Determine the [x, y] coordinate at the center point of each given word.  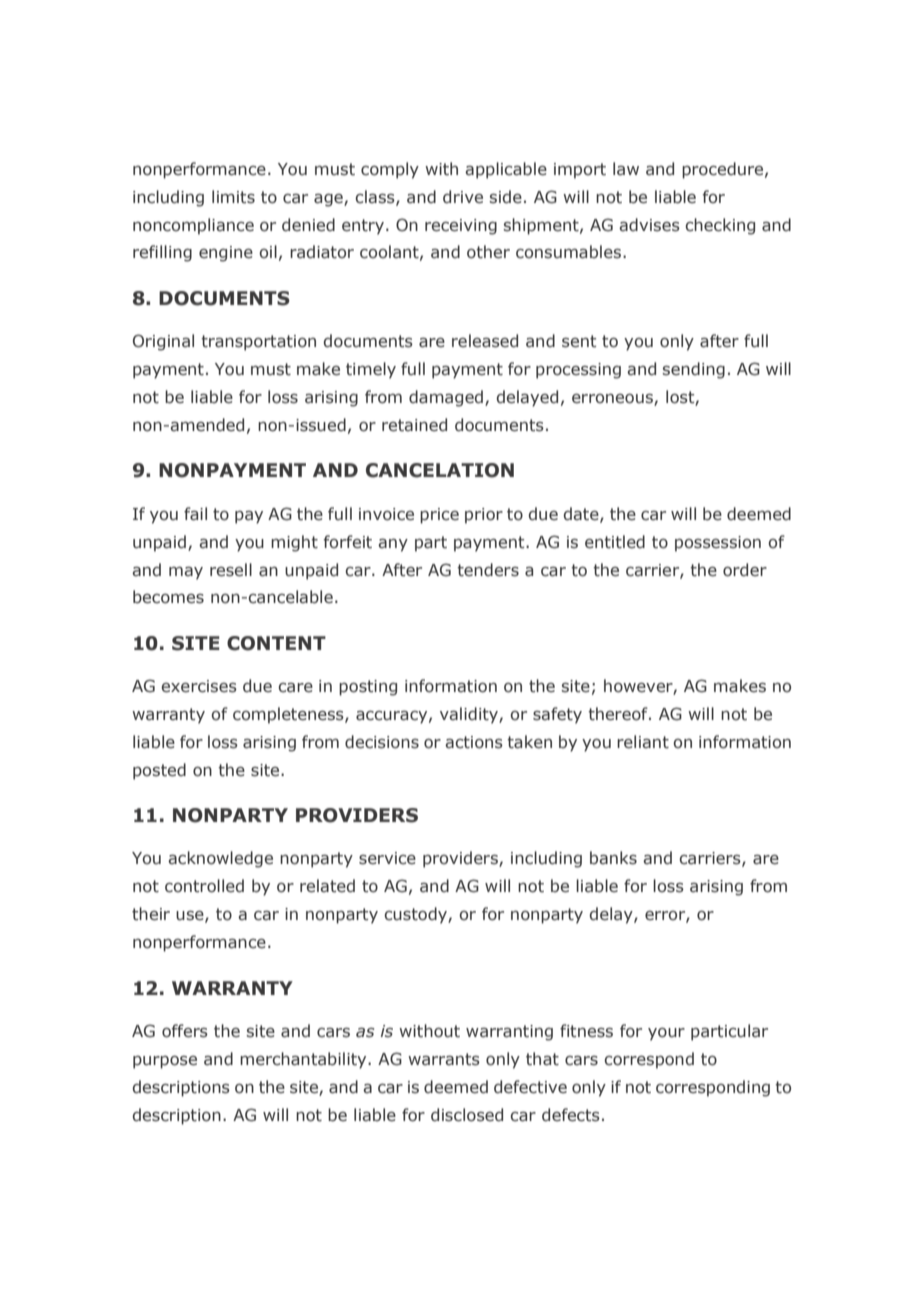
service [387, 858]
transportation [258, 343]
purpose [165, 1062]
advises [649, 225]
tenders [488, 570]
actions [474, 742]
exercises [199, 686]
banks [613, 858]
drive [463, 197]
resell [231, 570]
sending [694, 370]
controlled [204, 886]
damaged [446, 398]
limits [233, 197]
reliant [643, 742]
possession [718, 544]
